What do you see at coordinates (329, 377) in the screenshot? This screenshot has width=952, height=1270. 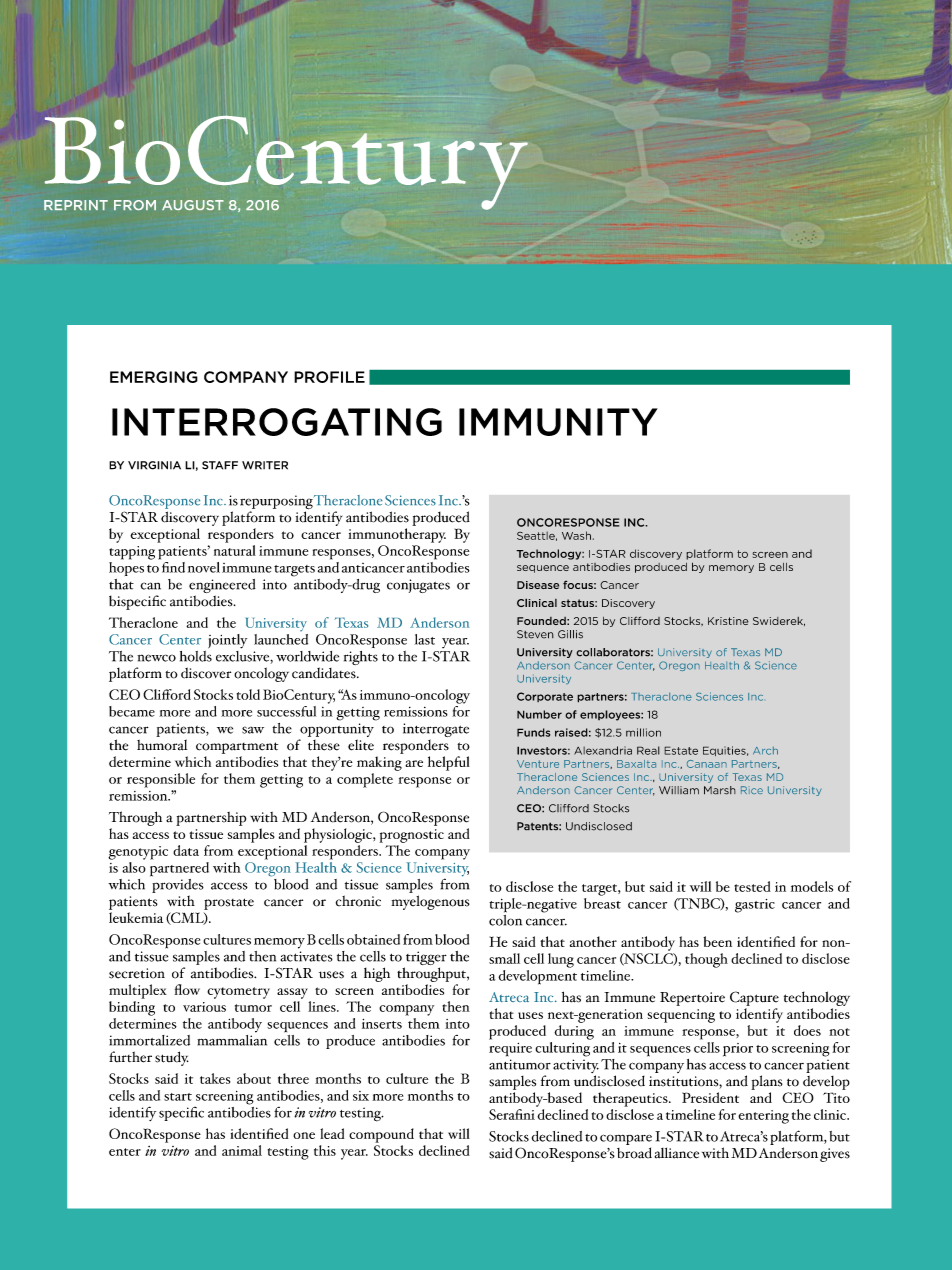 I see `PROFILE` at bounding box center [329, 377].
